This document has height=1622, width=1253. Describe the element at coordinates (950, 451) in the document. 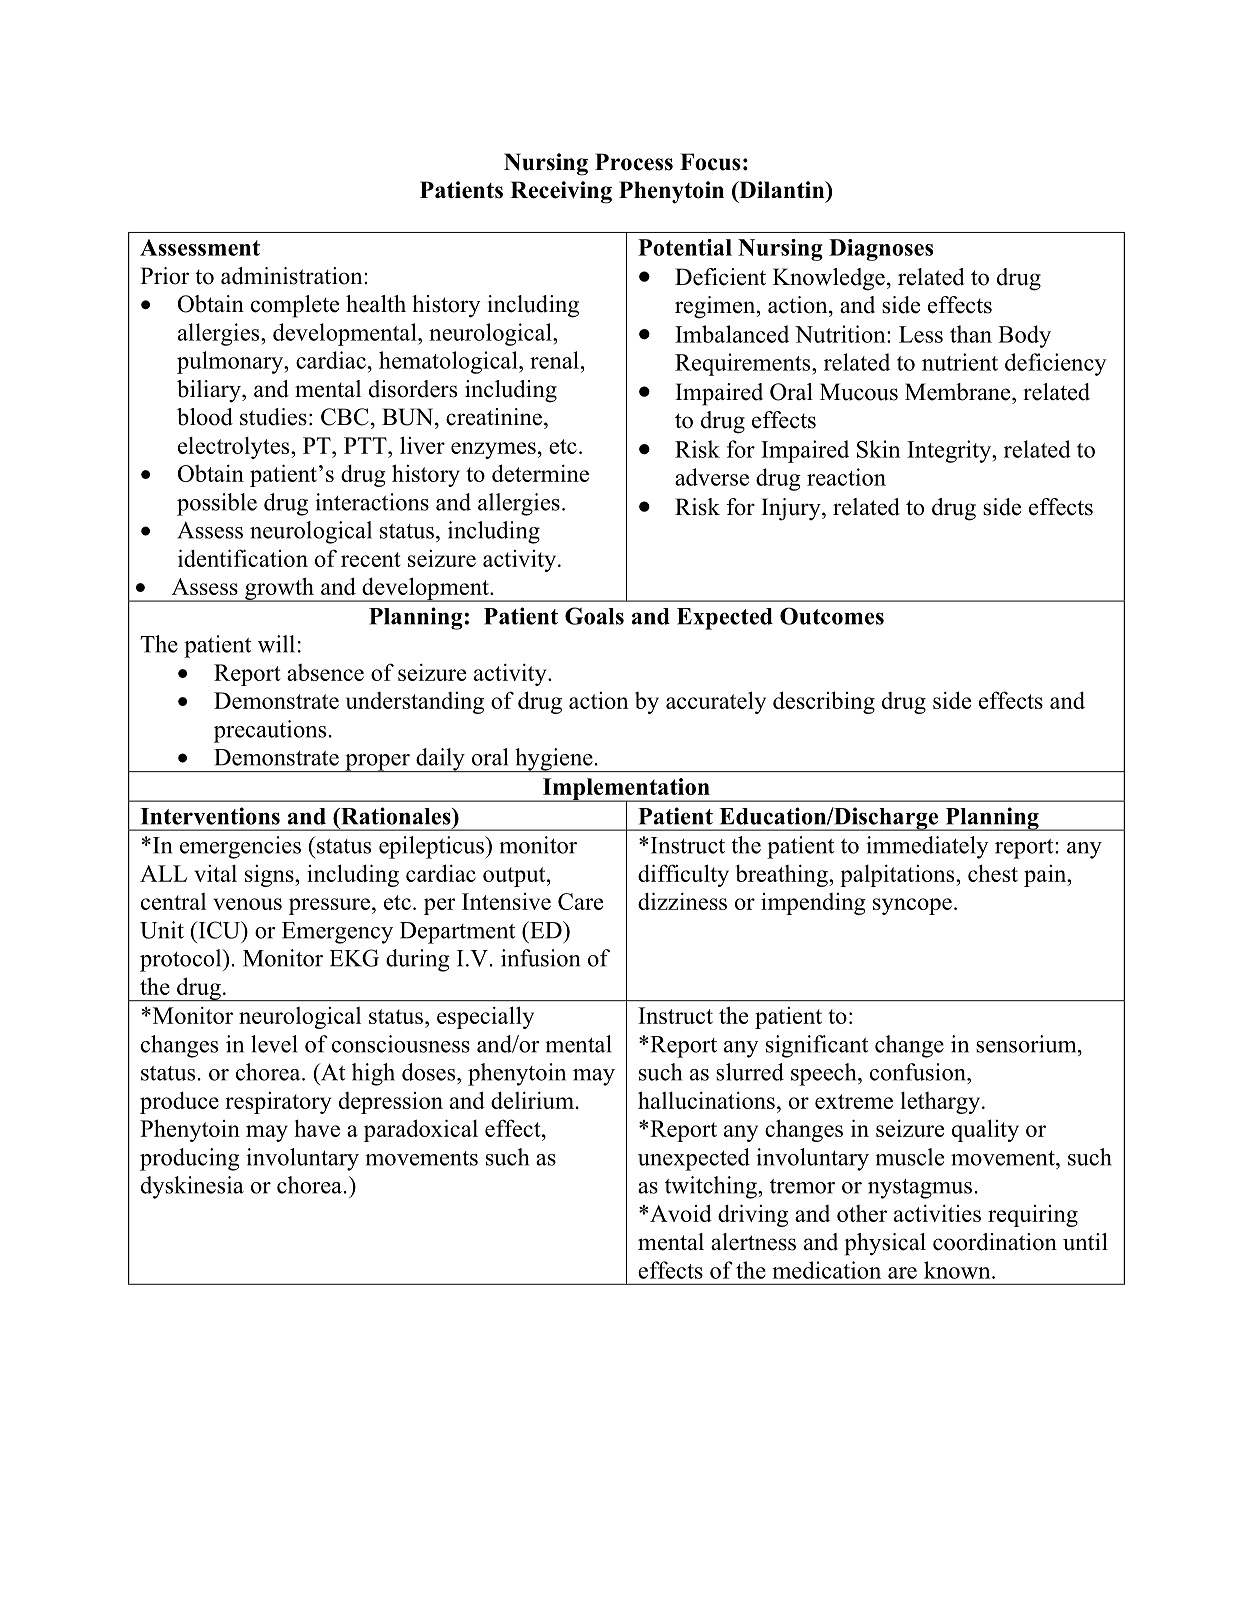

I see `Integrity` at that location.
